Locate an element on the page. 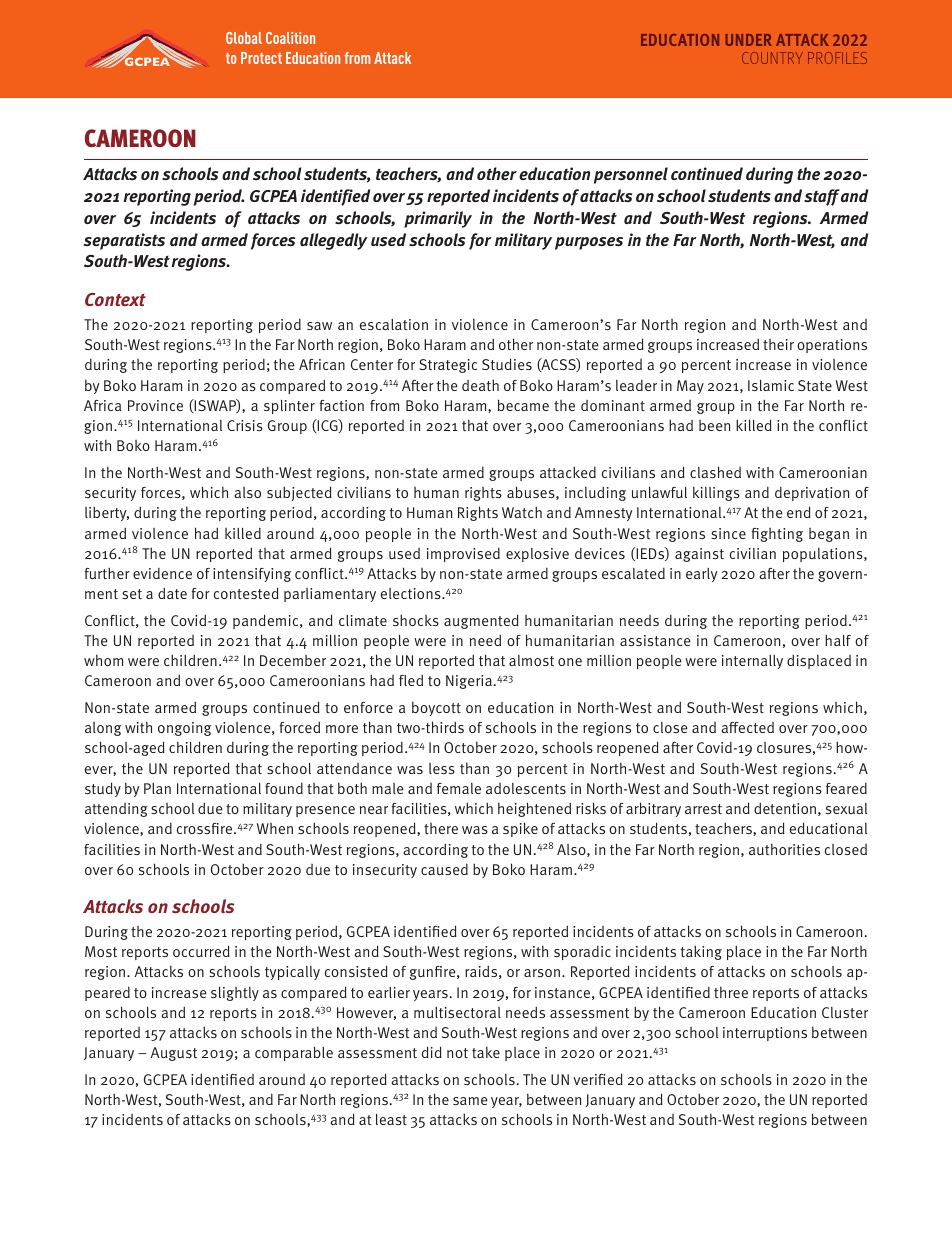 The height and width of the page is (1233, 952). Global is located at coordinates (244, 38).
